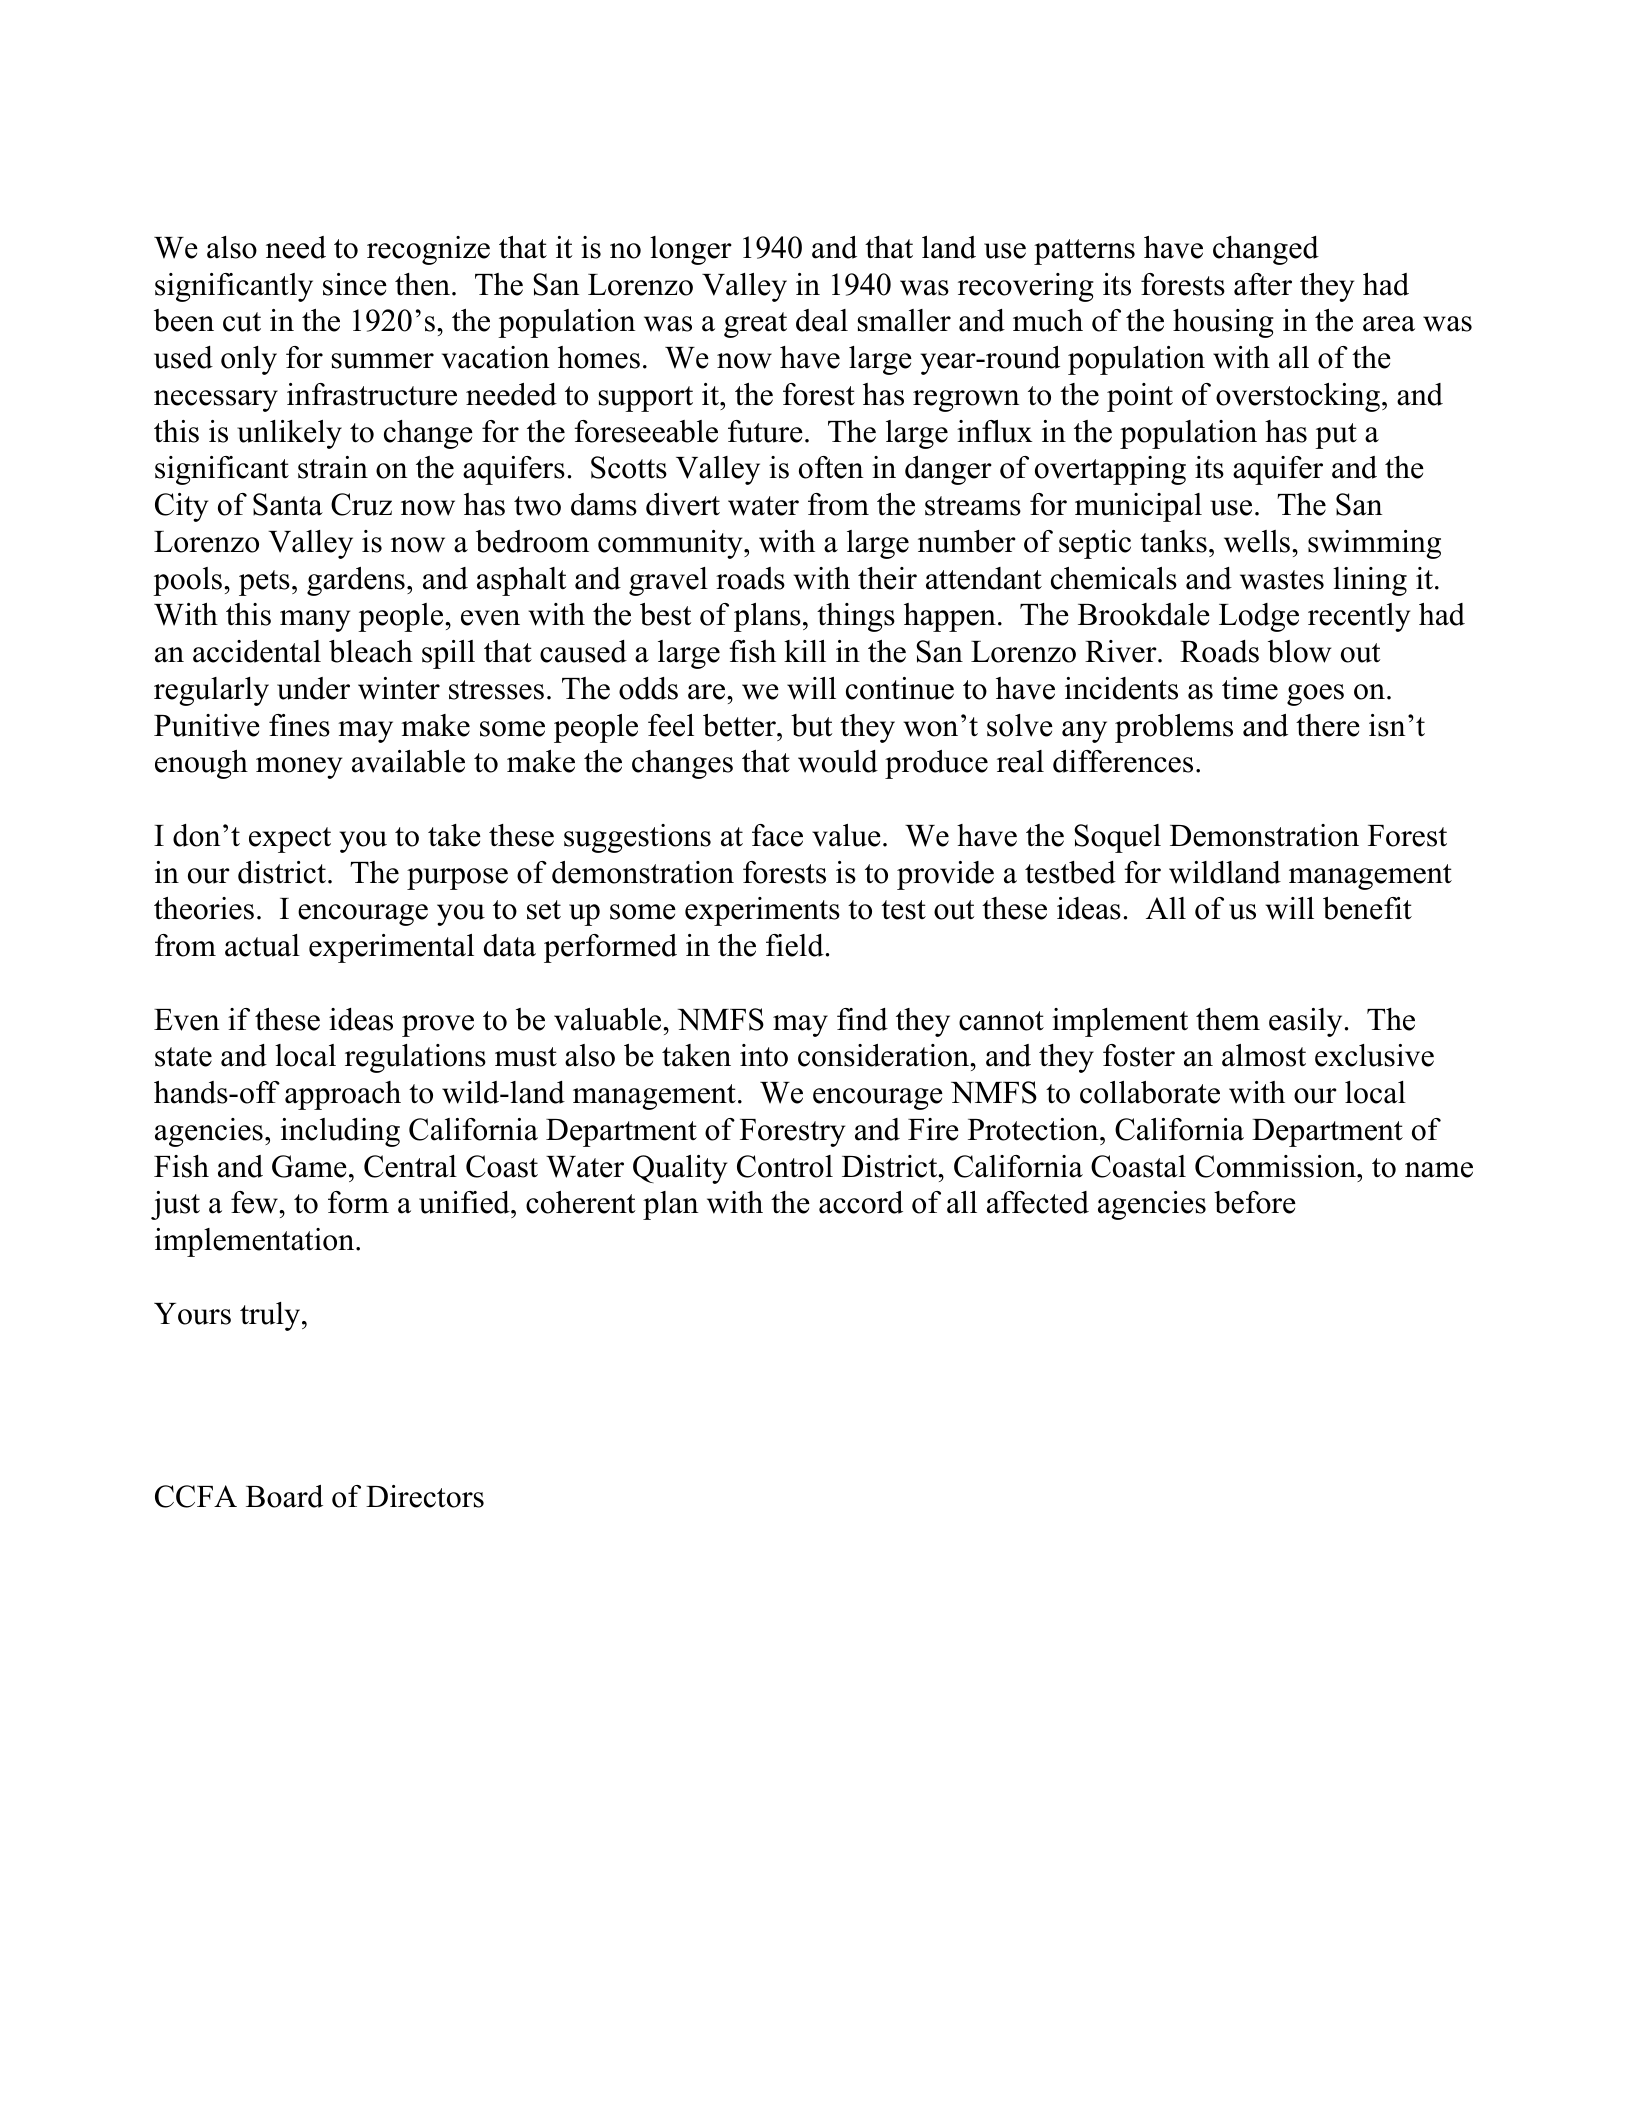 This screenshot has width=1629, height=2109. I want to click on approach, so click(343, 1095).
